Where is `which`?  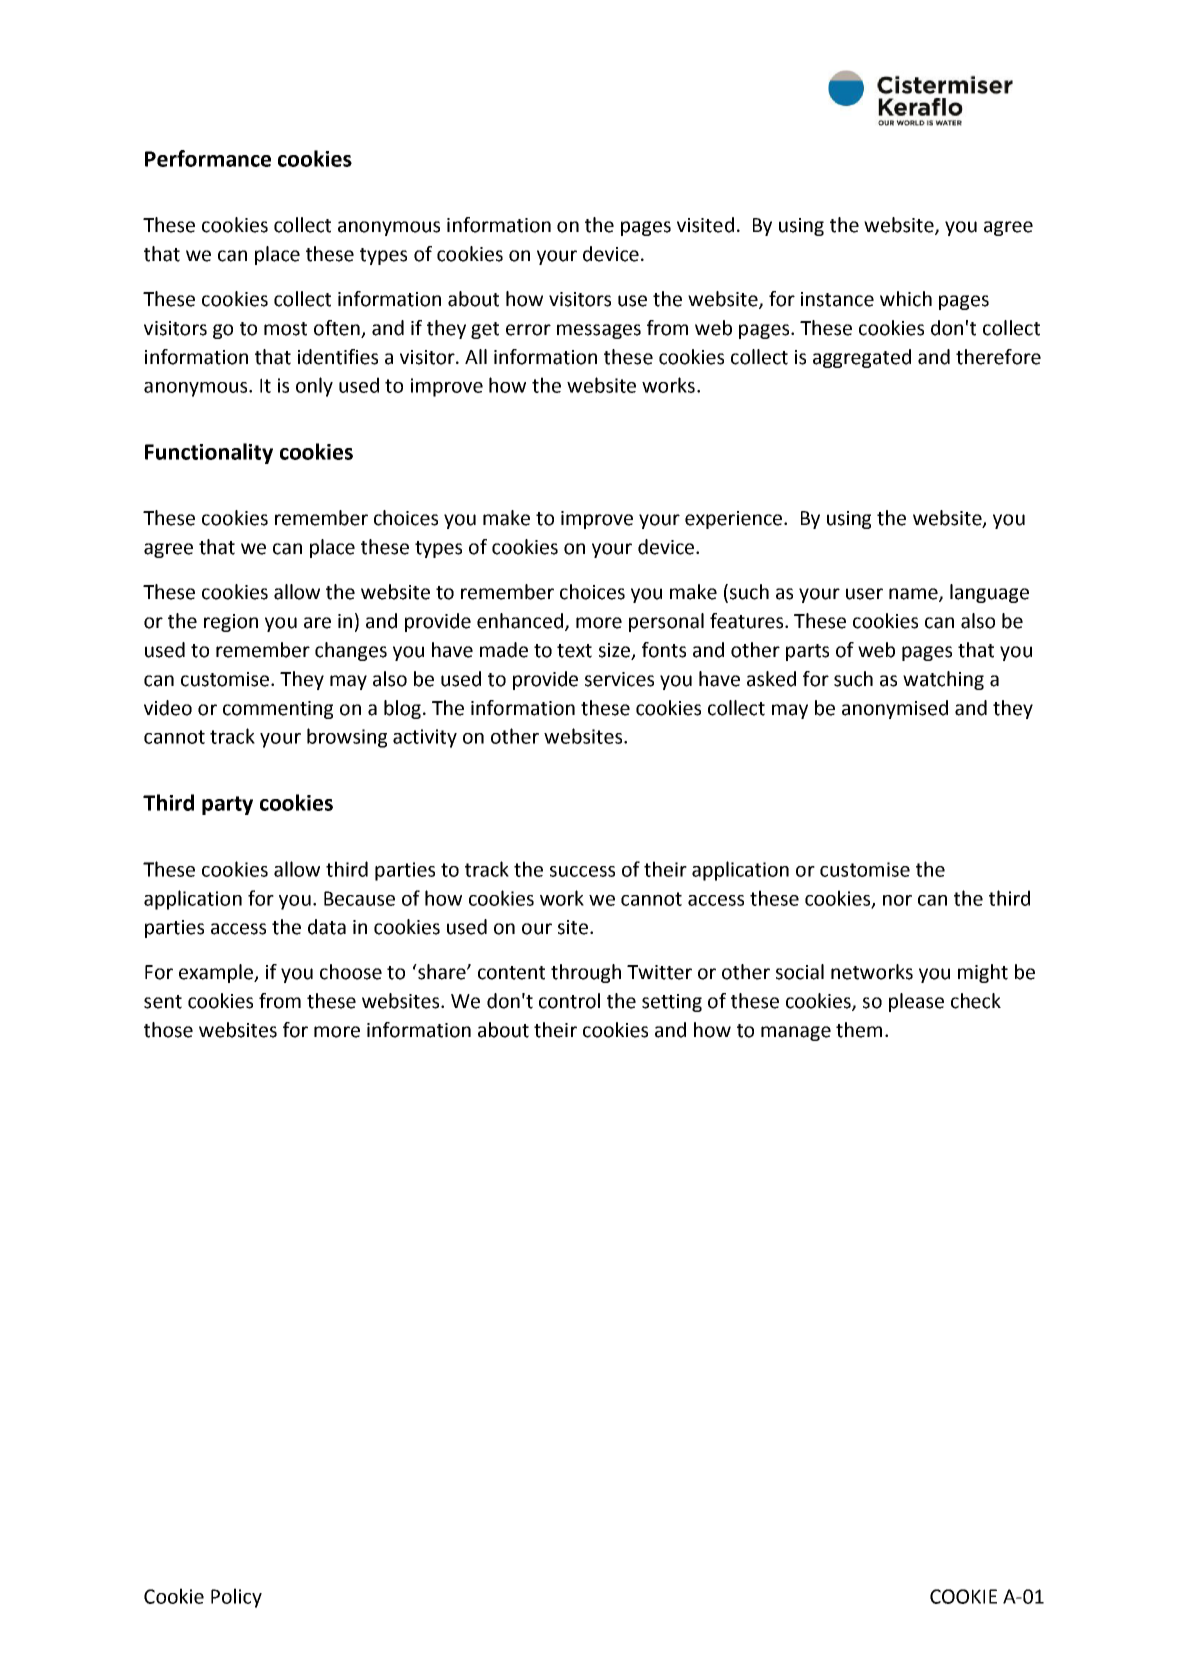
which is located at coordinates (906, 299).
